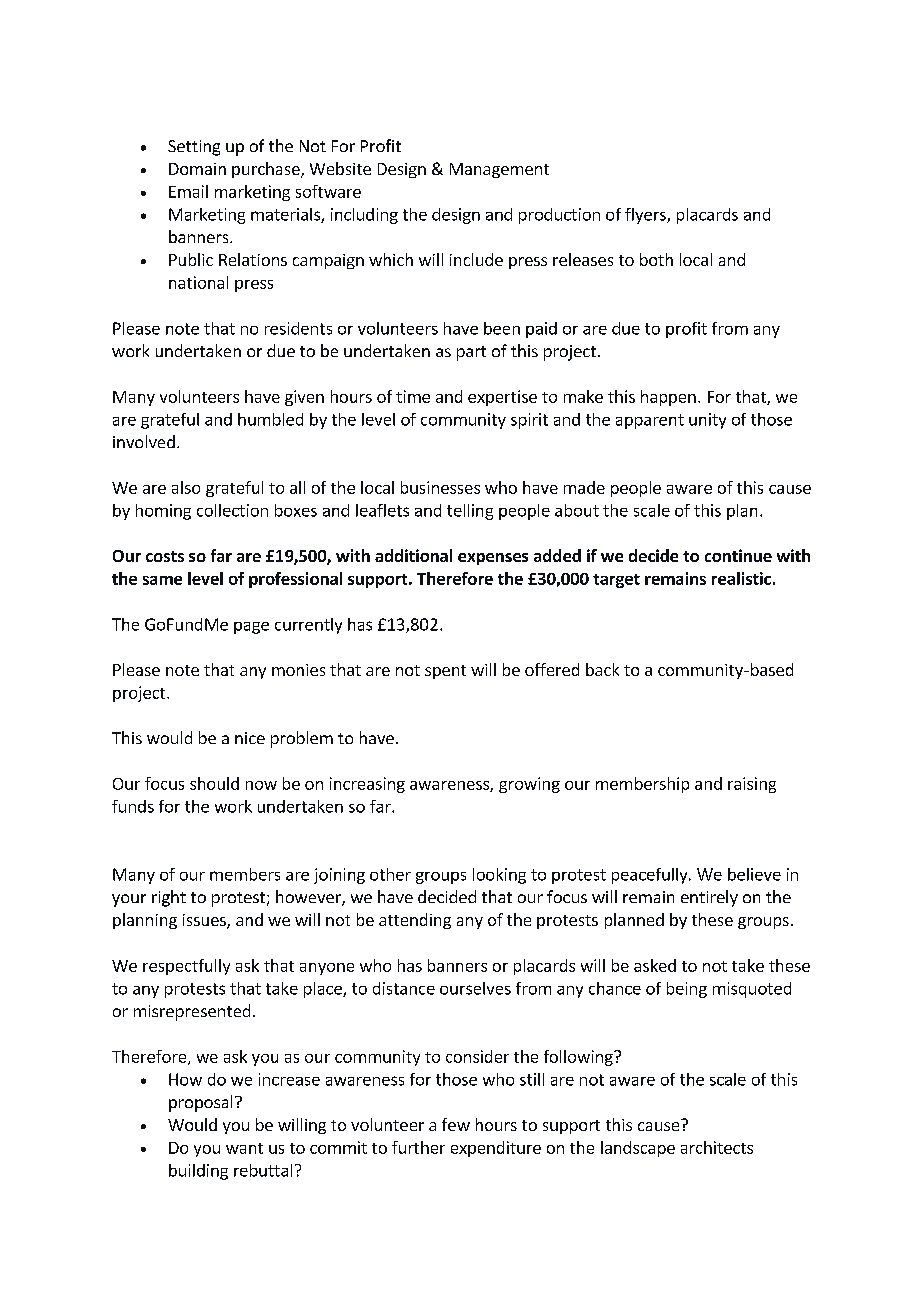  Describe the element at coordinates (197, 169) in the page. I see `Domain` at that location.
